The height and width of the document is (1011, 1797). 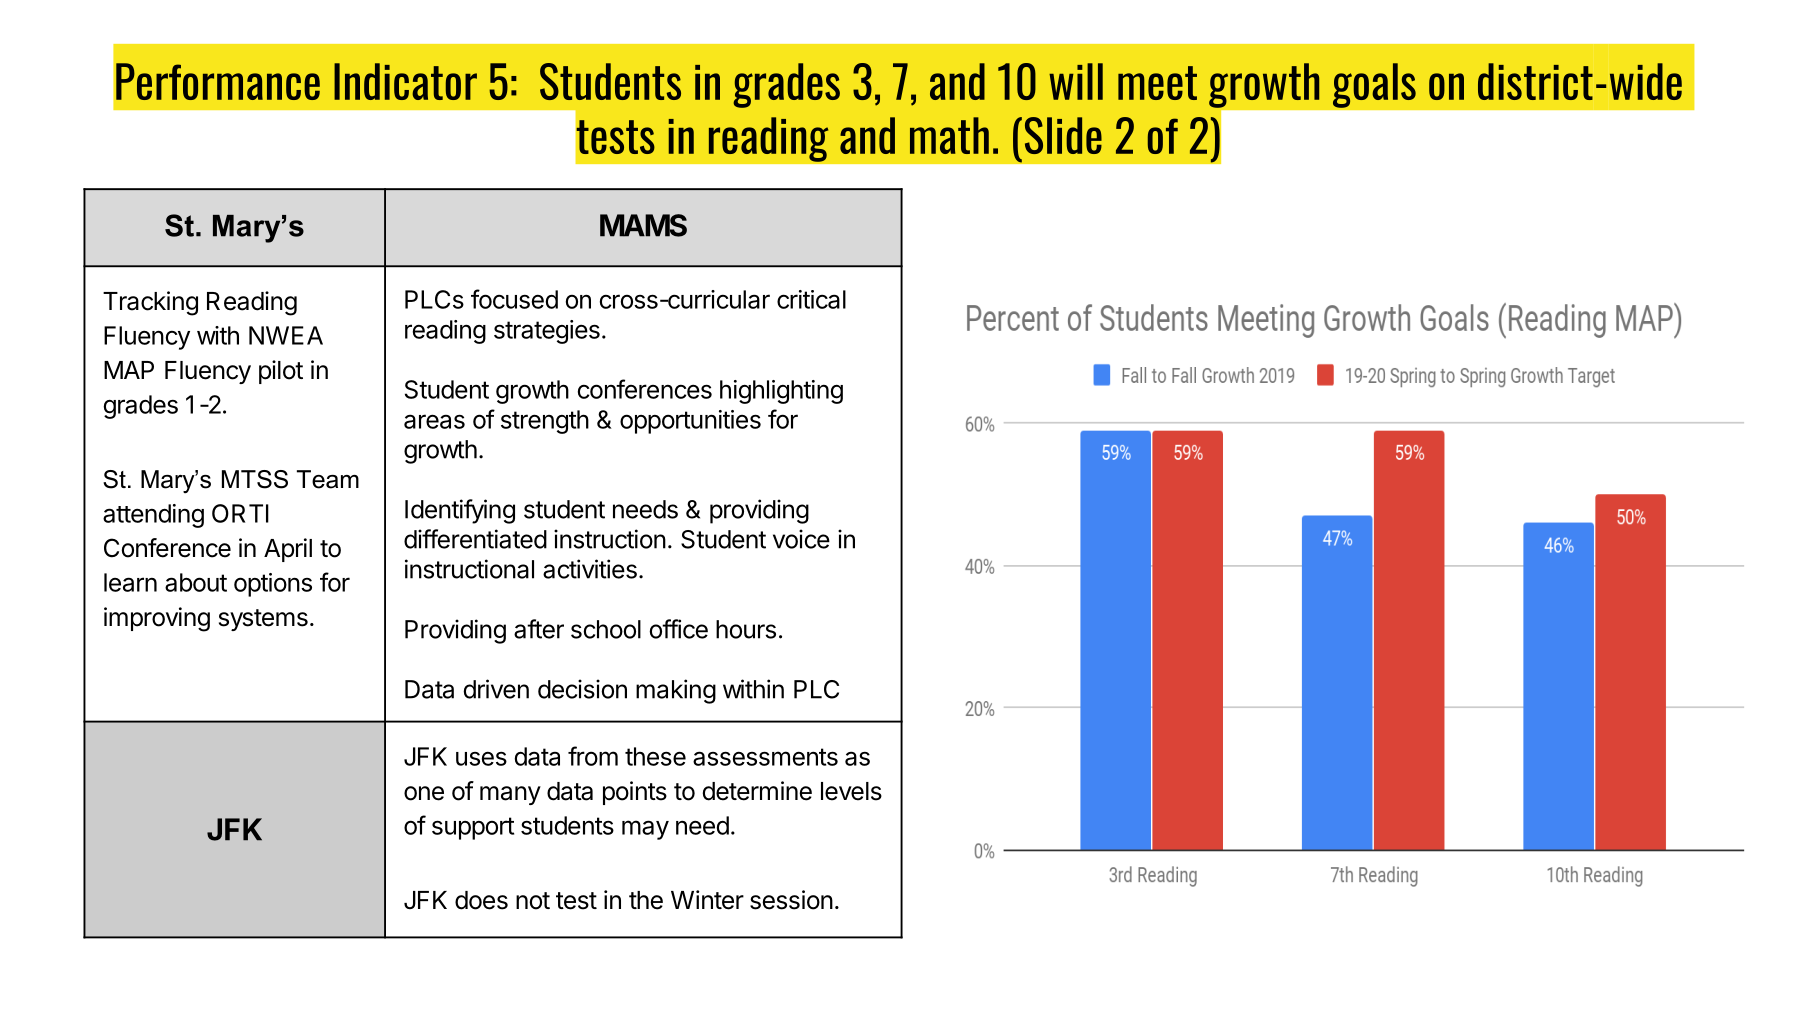 I want to click on meet, so click(x=1157, y=83).
